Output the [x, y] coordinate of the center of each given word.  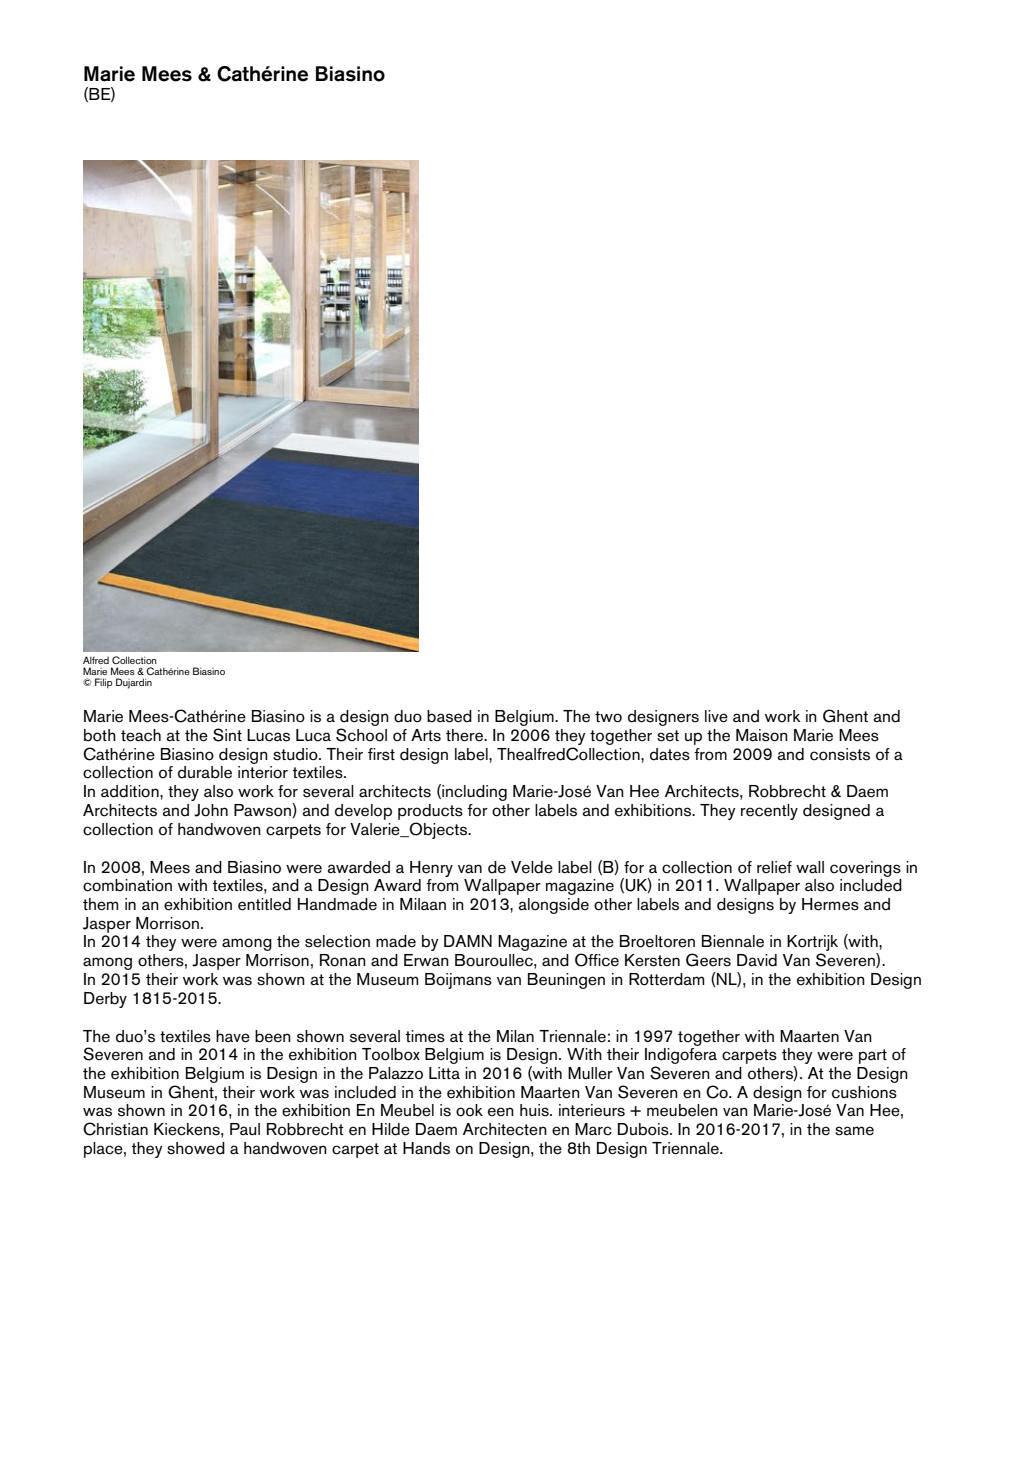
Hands [426, 1148]
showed [196, 1148]
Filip [104, 683]
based [449, 716]
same [854, 1131]
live [716, 716]
